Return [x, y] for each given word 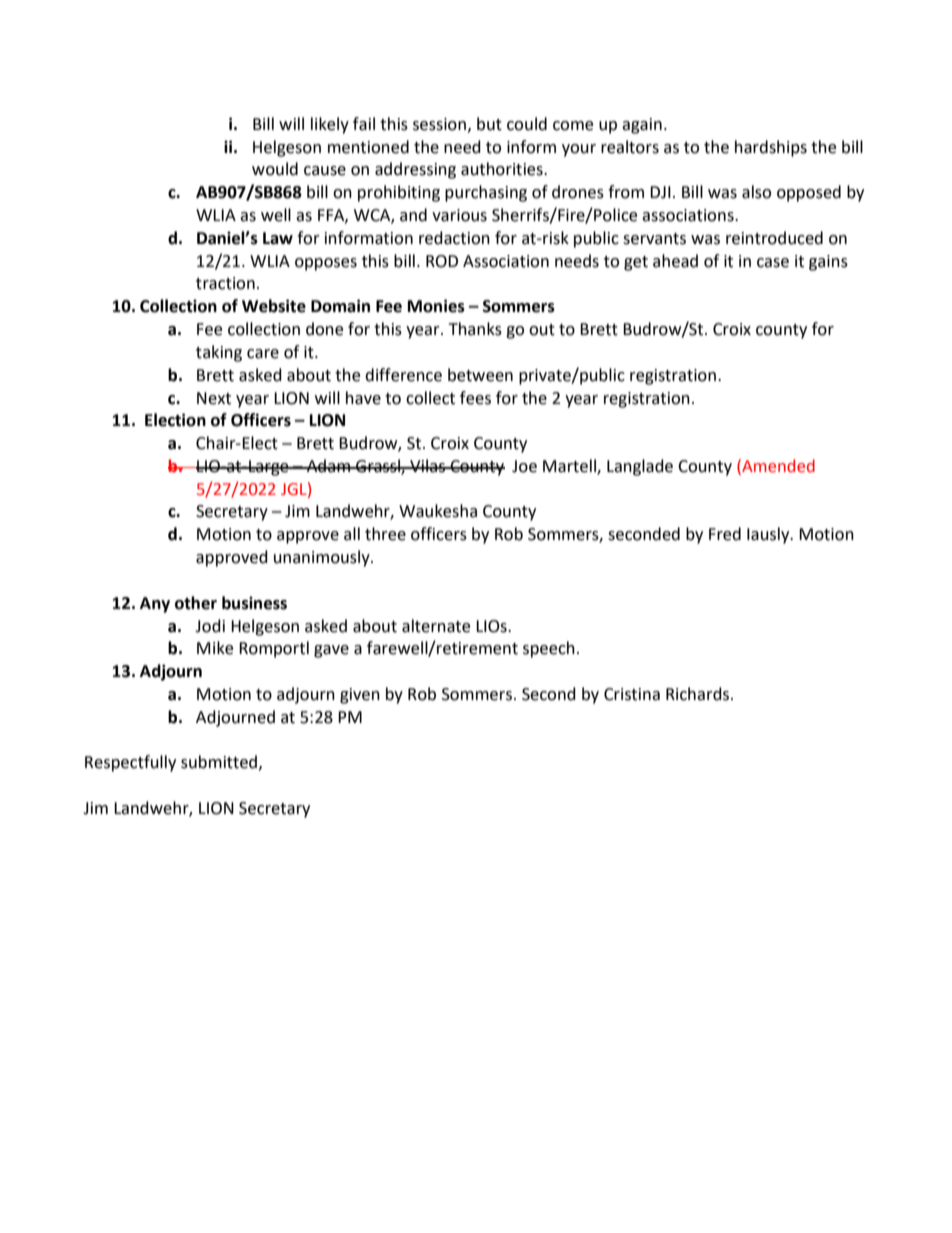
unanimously [323, 558]
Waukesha [438, 511]
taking [219, 353]
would [275, 169]
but [489, 124]
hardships [771, 148]
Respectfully [130, 763]
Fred [725, 534]
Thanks [475, 329]
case [773, 263]
